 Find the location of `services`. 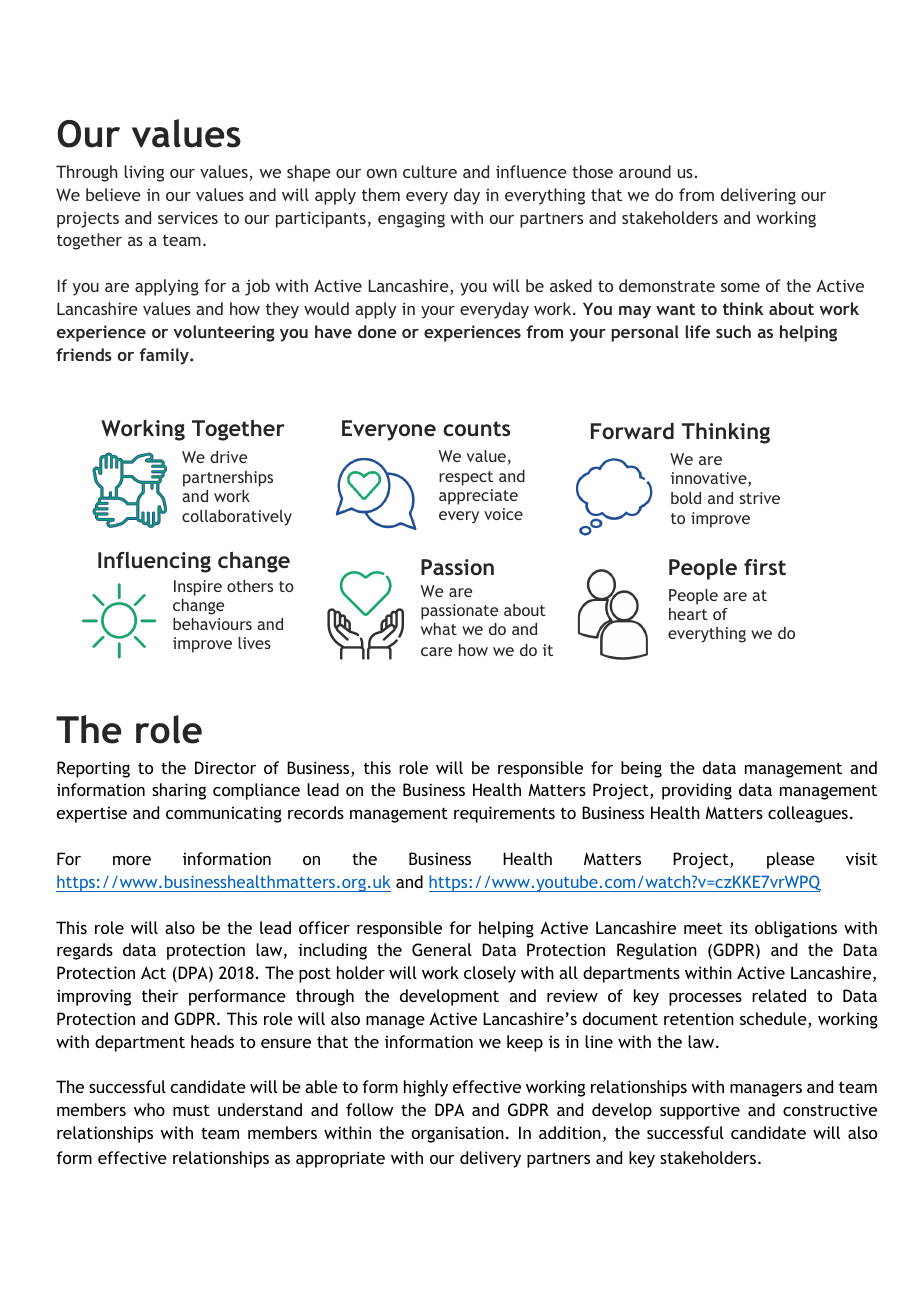

services is located at coordinates (188, 217).
